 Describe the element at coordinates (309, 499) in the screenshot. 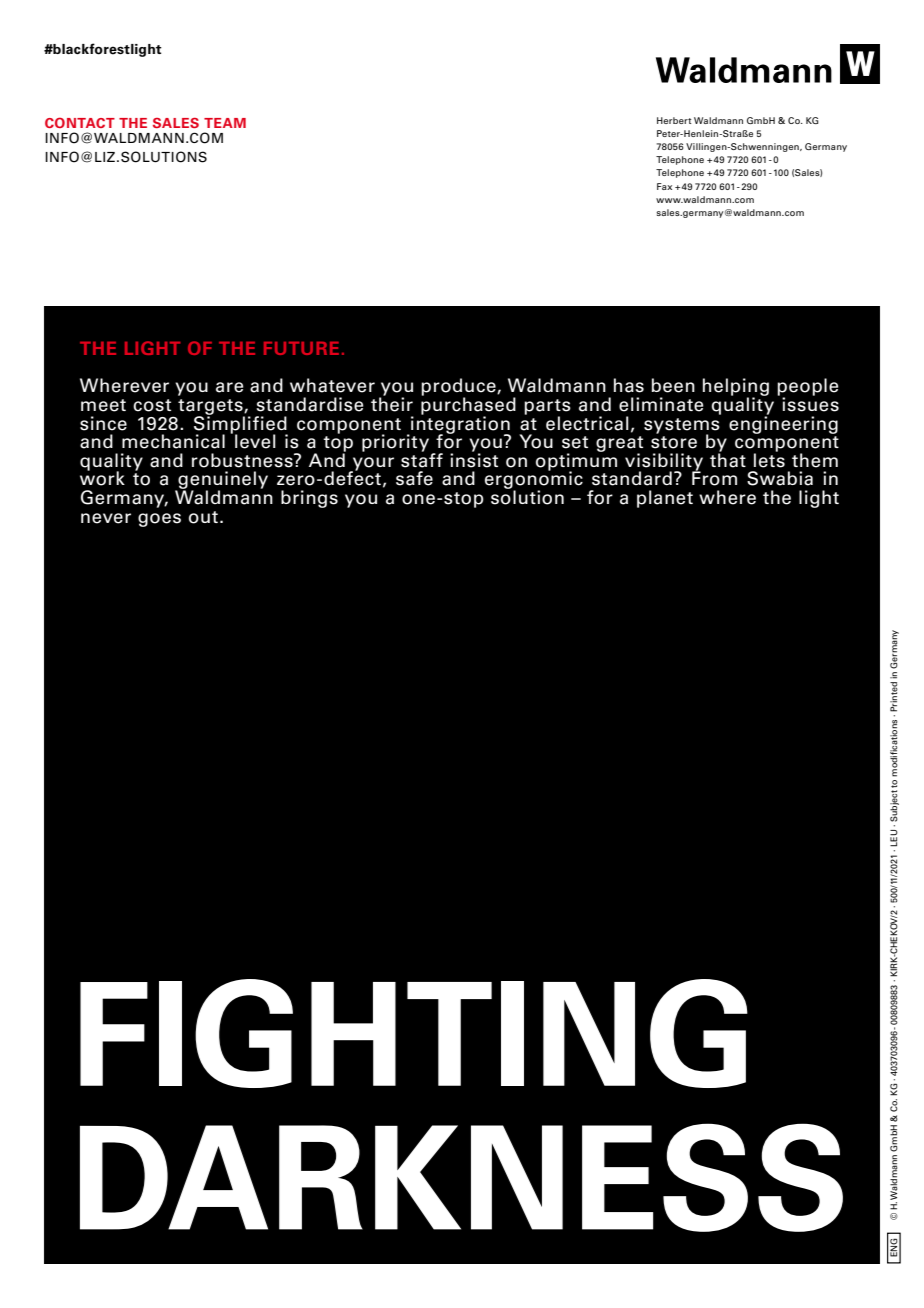

I see `brings` at that location.
